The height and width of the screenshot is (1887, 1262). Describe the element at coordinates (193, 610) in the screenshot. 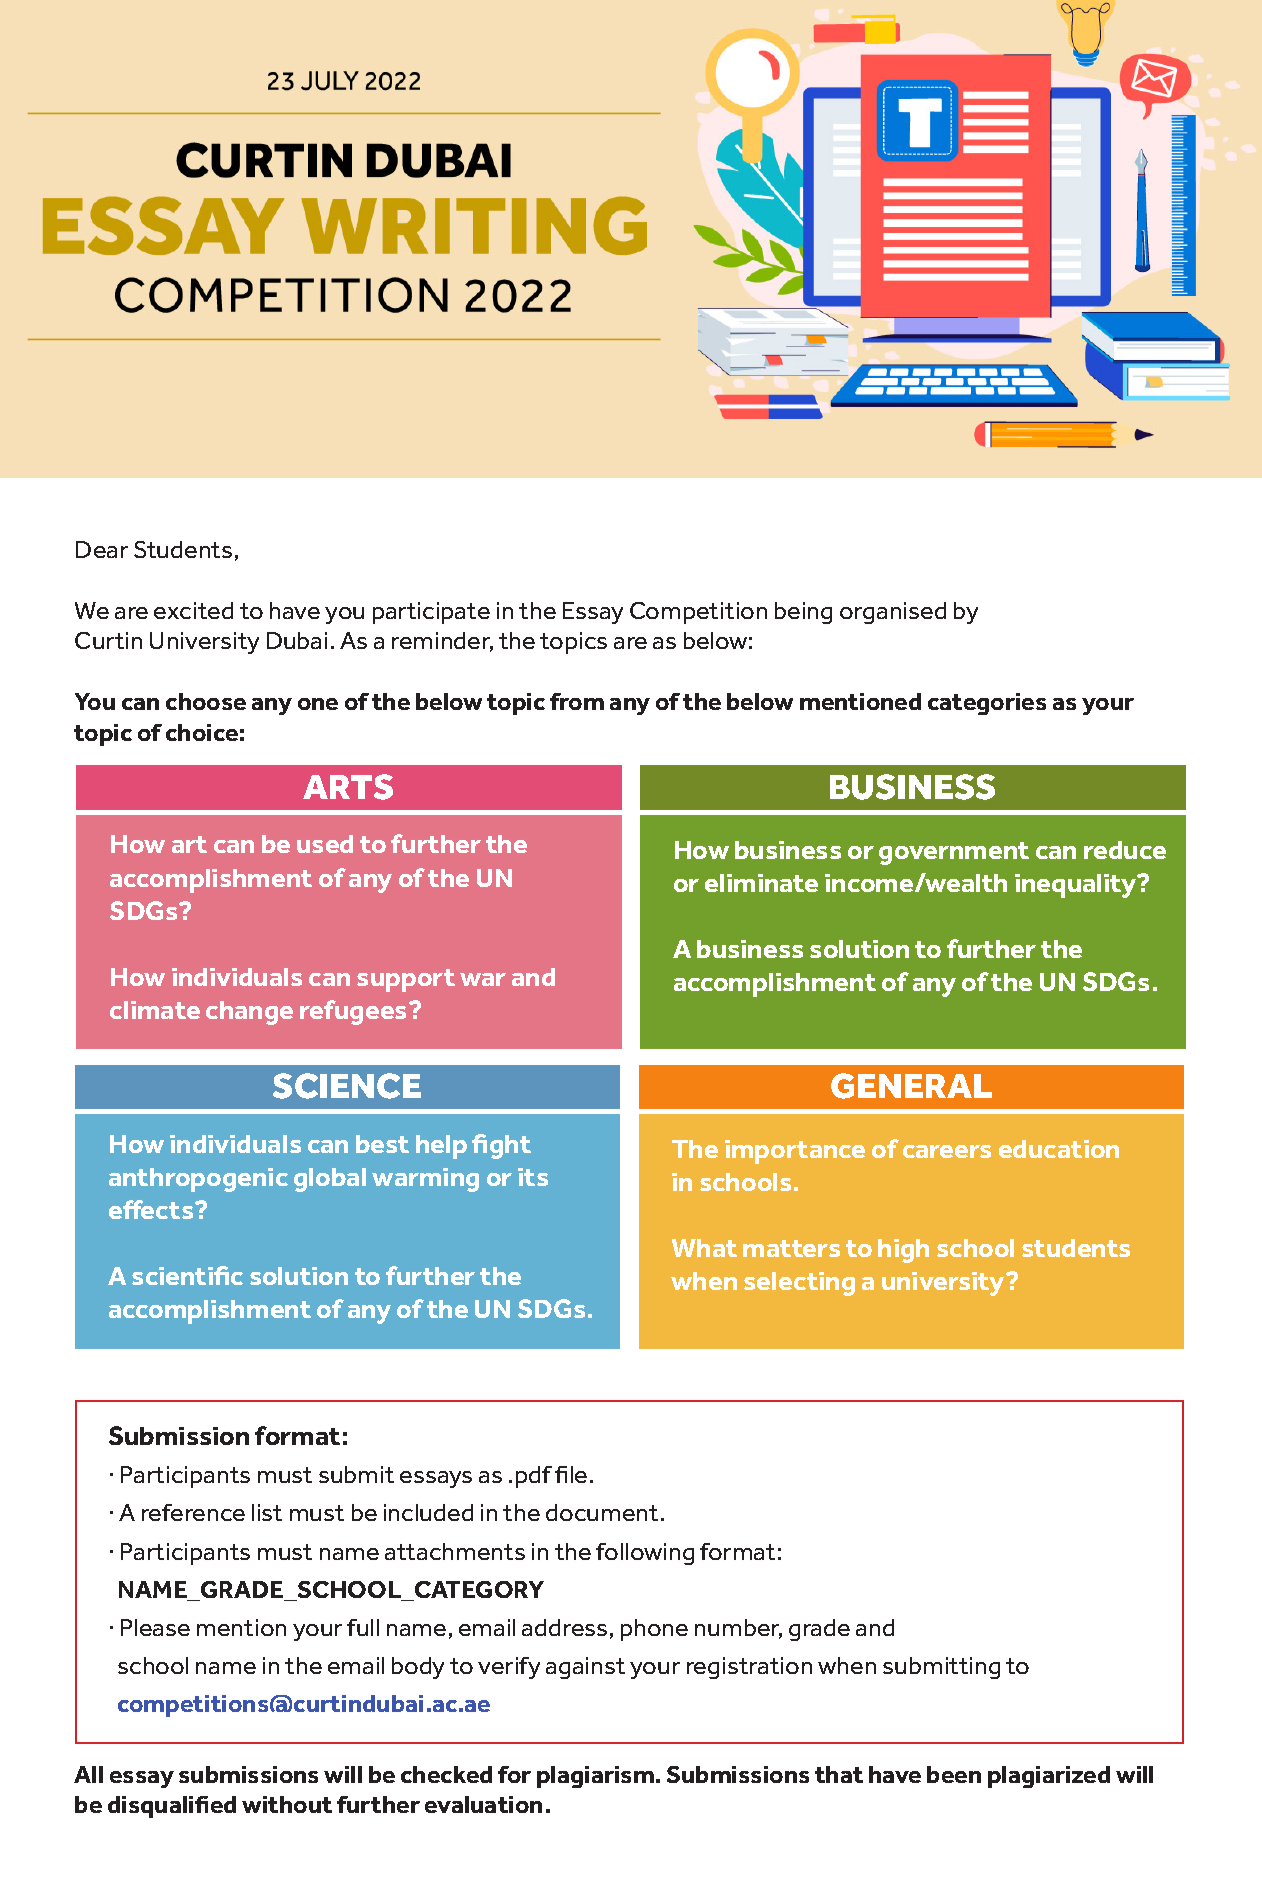

I see `excited` at that location.
